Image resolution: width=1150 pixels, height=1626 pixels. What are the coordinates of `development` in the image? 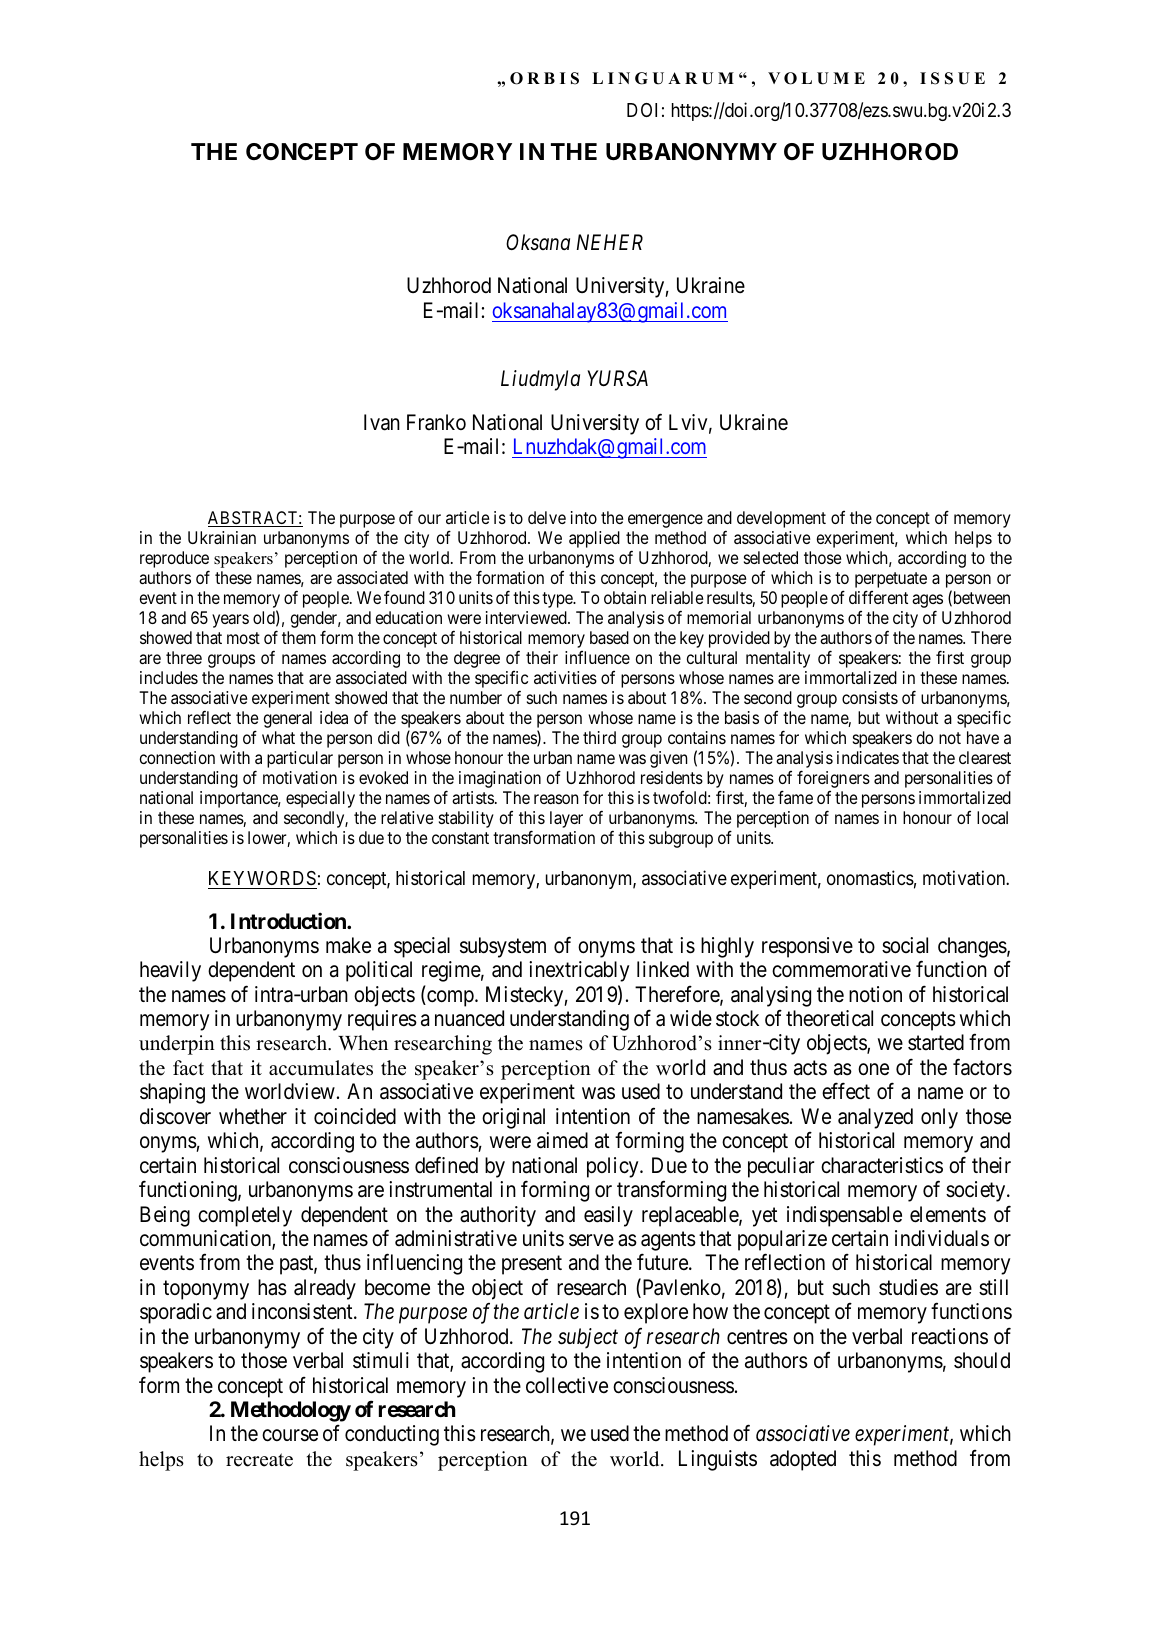 It's located at (781, 519).
